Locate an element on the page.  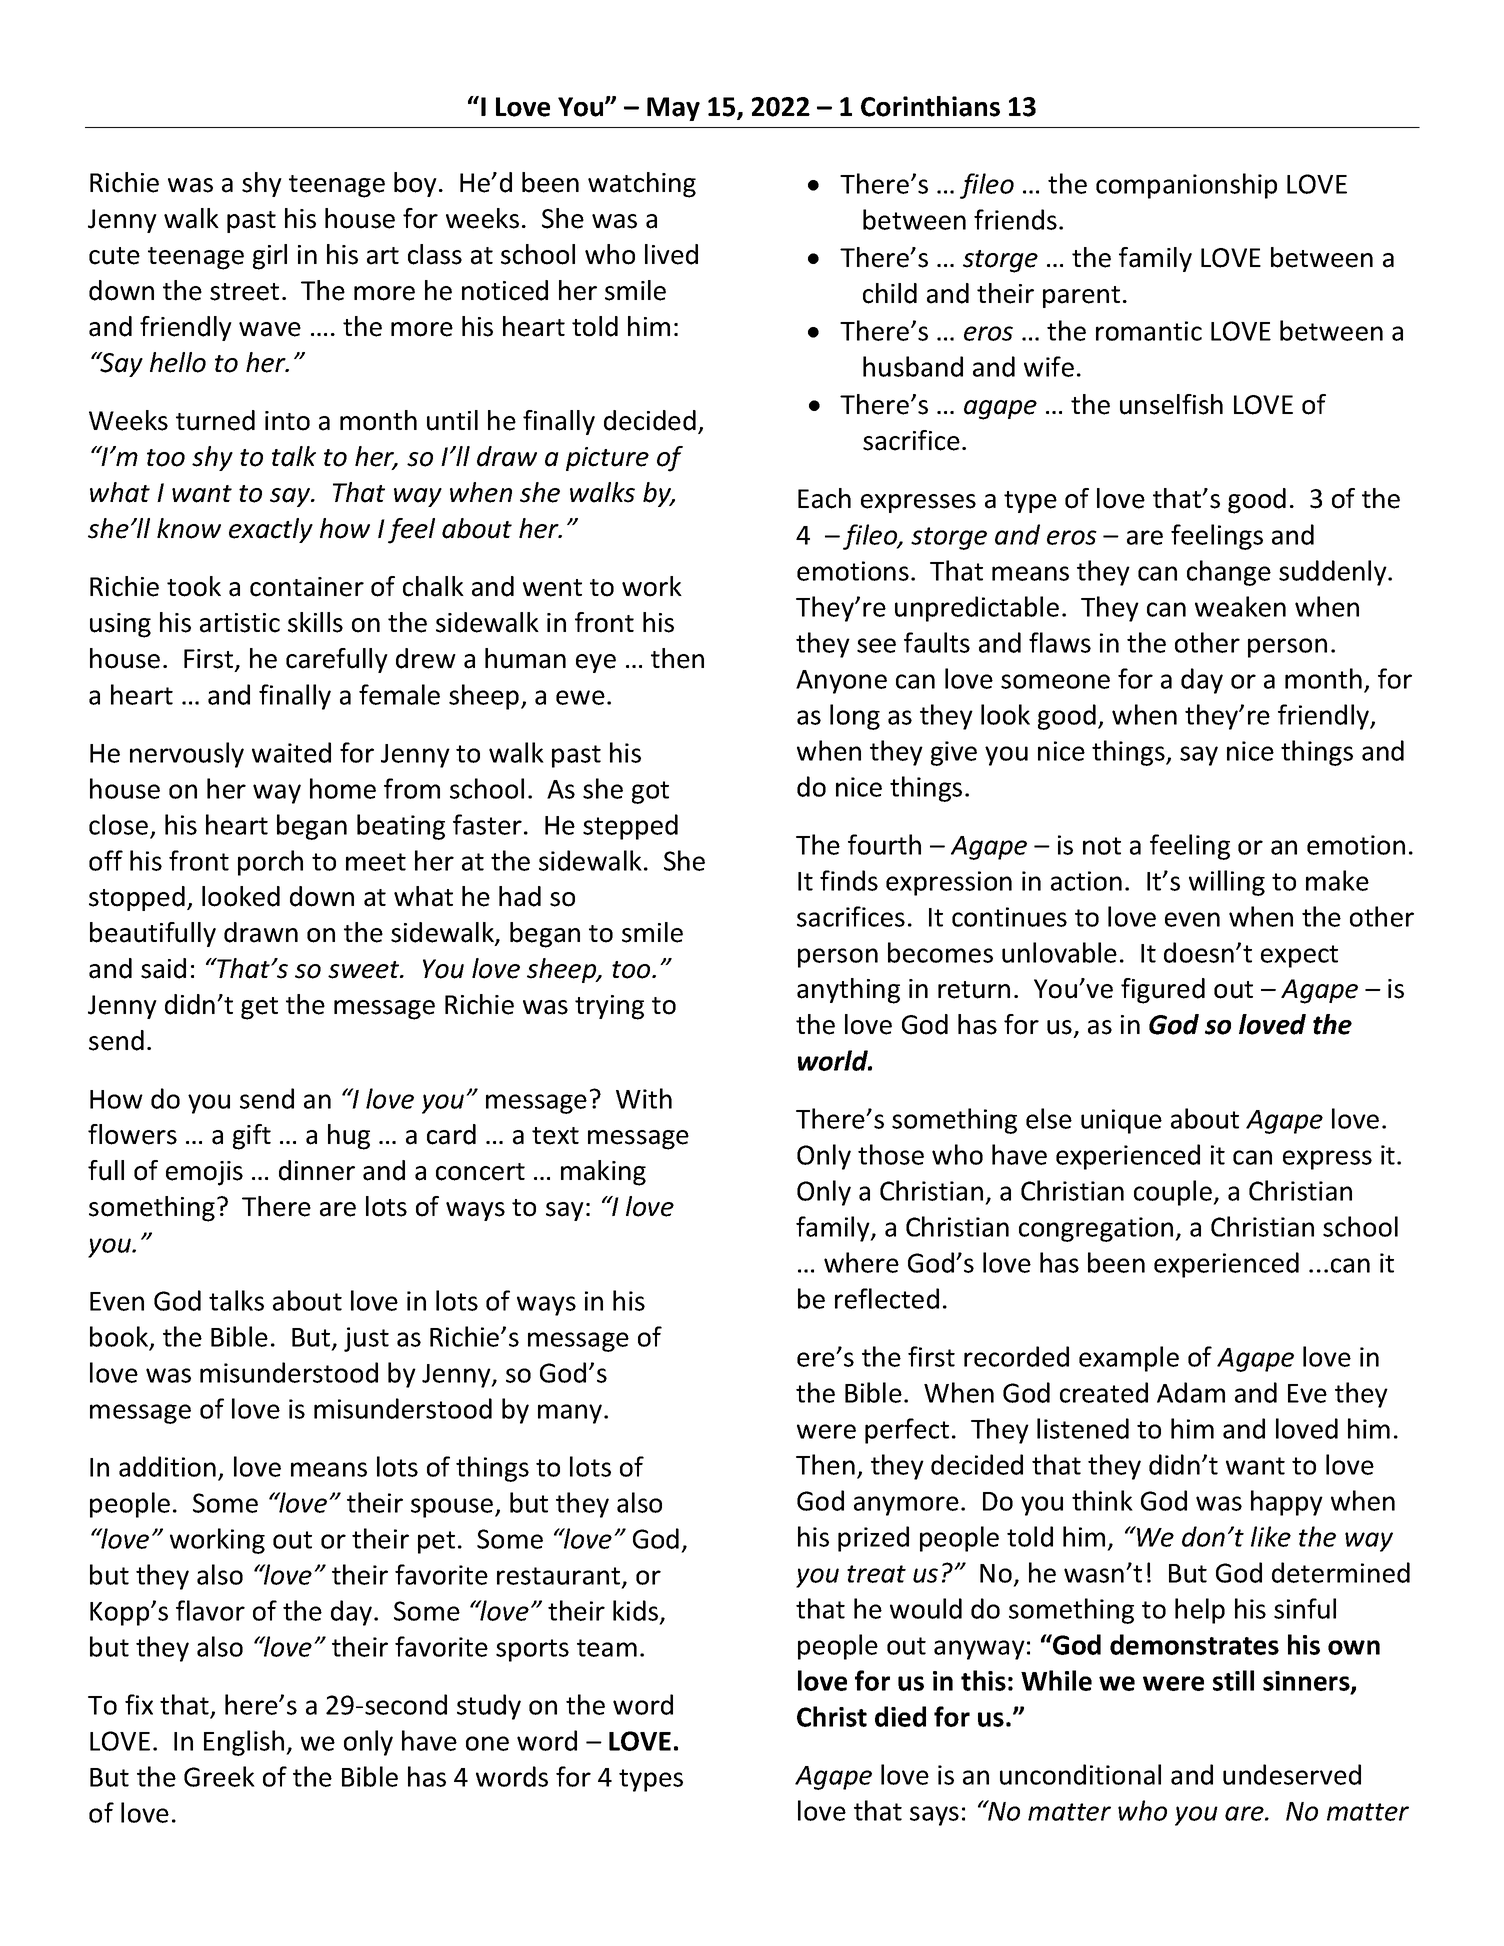
get is located at coordinates (259, 1008).
